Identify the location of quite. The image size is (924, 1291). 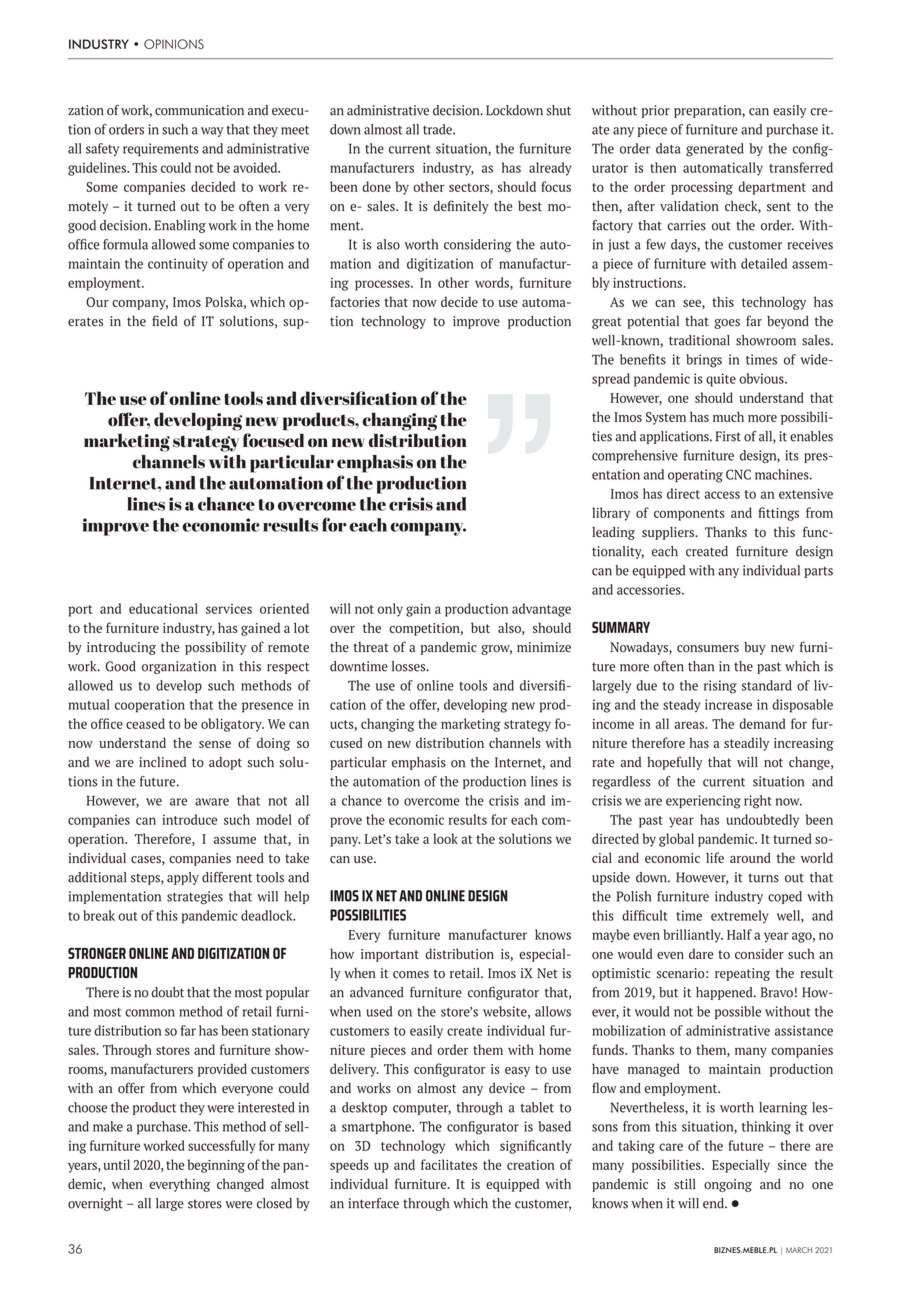
(721, 380).
